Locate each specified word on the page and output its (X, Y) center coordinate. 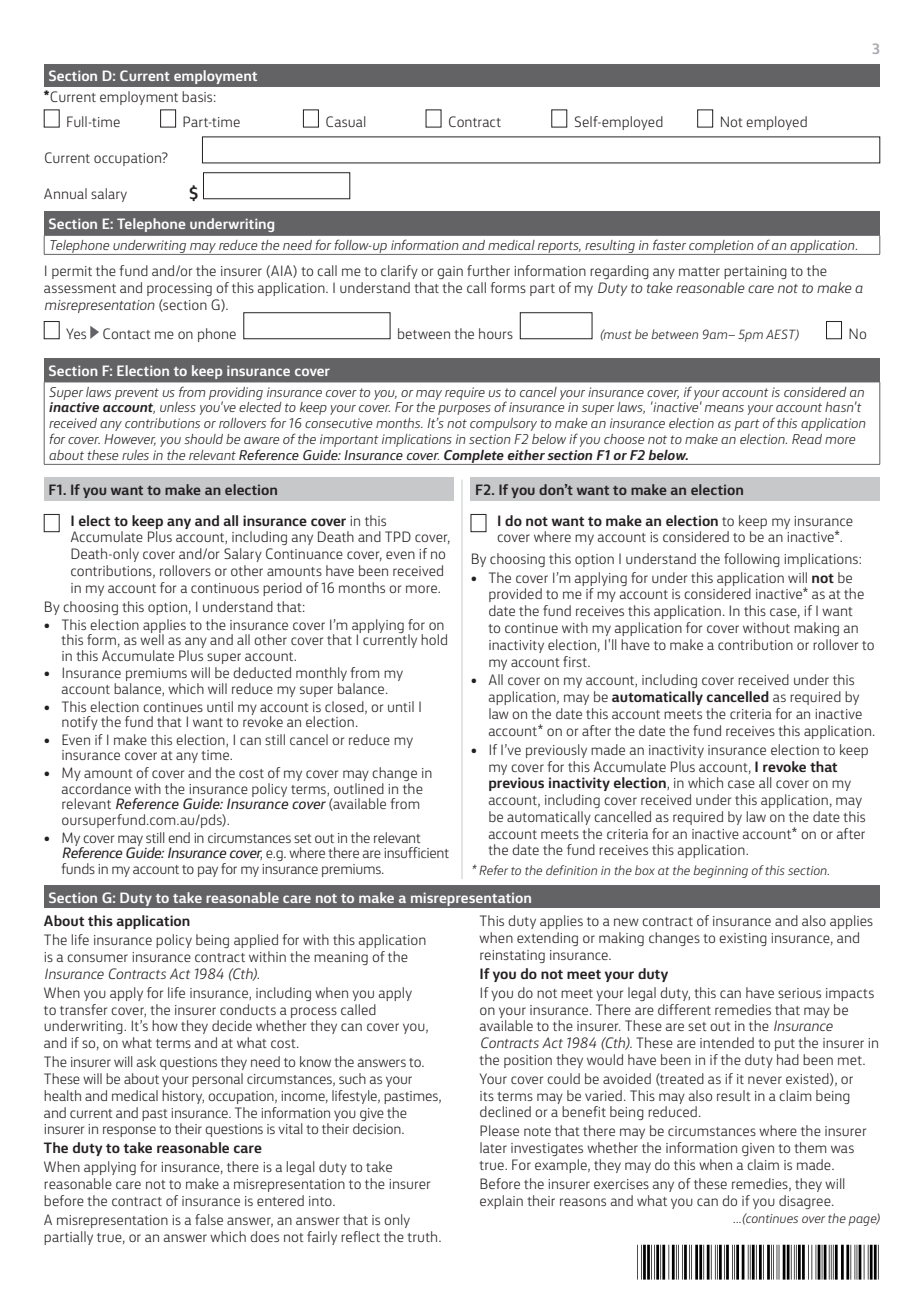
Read (807, 439)
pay (208, 871)
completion (721, 247)
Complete (474, 457)
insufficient (416, 852)
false (209, 1219)
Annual (65, 193)
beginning (720, 871)
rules (135, 455)
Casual (346, 121)
